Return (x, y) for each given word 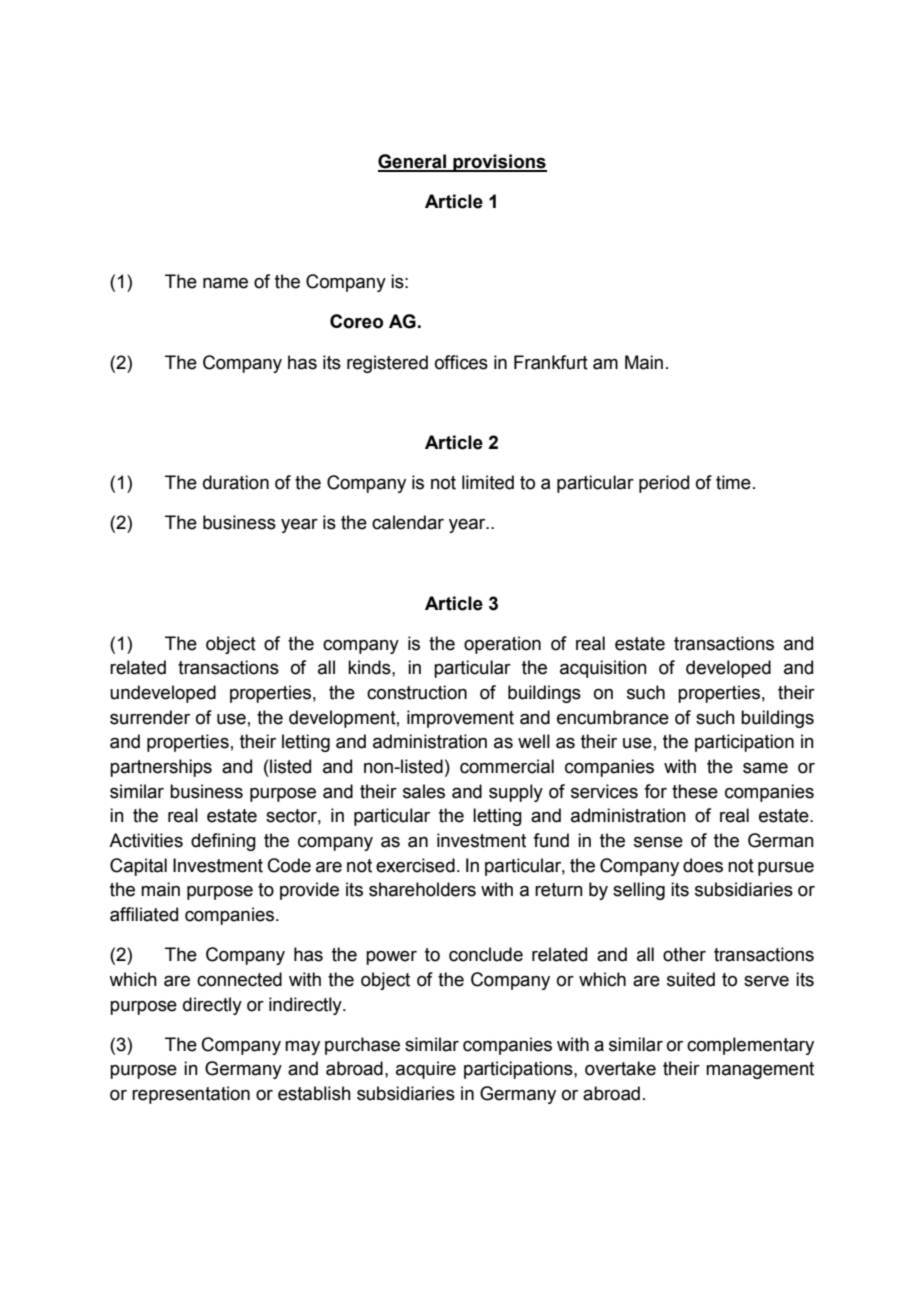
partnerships (161, 768)
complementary (750, 1046)
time (733, 482)
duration (236, 482)
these (695, 791)
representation (191, 1095)
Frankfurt (551, 362)
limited (488, 482)
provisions (499, 163)
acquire (426, 1070)
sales (424, 791)
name (225, 283)
